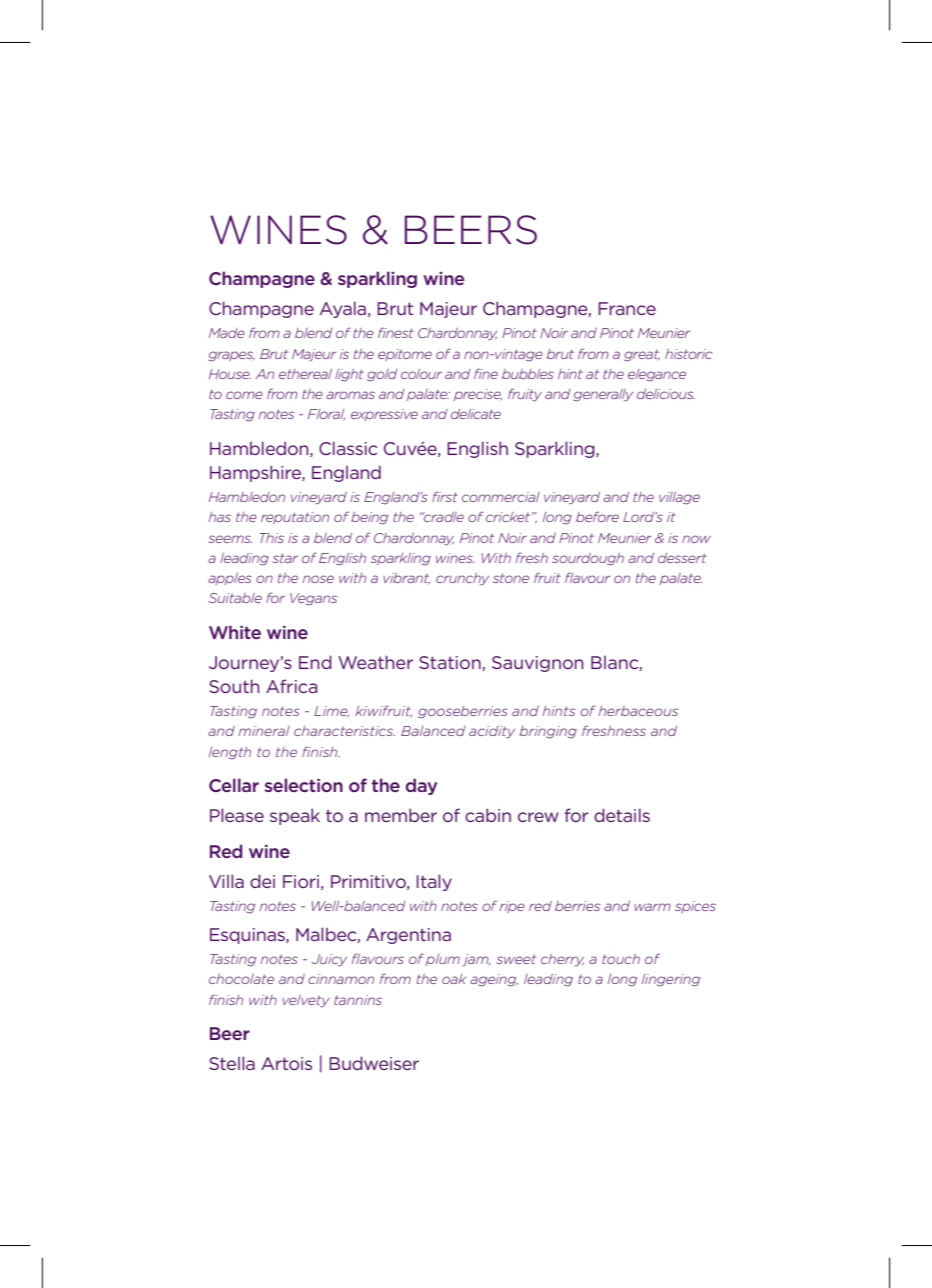 This document has height=1288, width=932. I want to click on lingering, so click(671, 980).
